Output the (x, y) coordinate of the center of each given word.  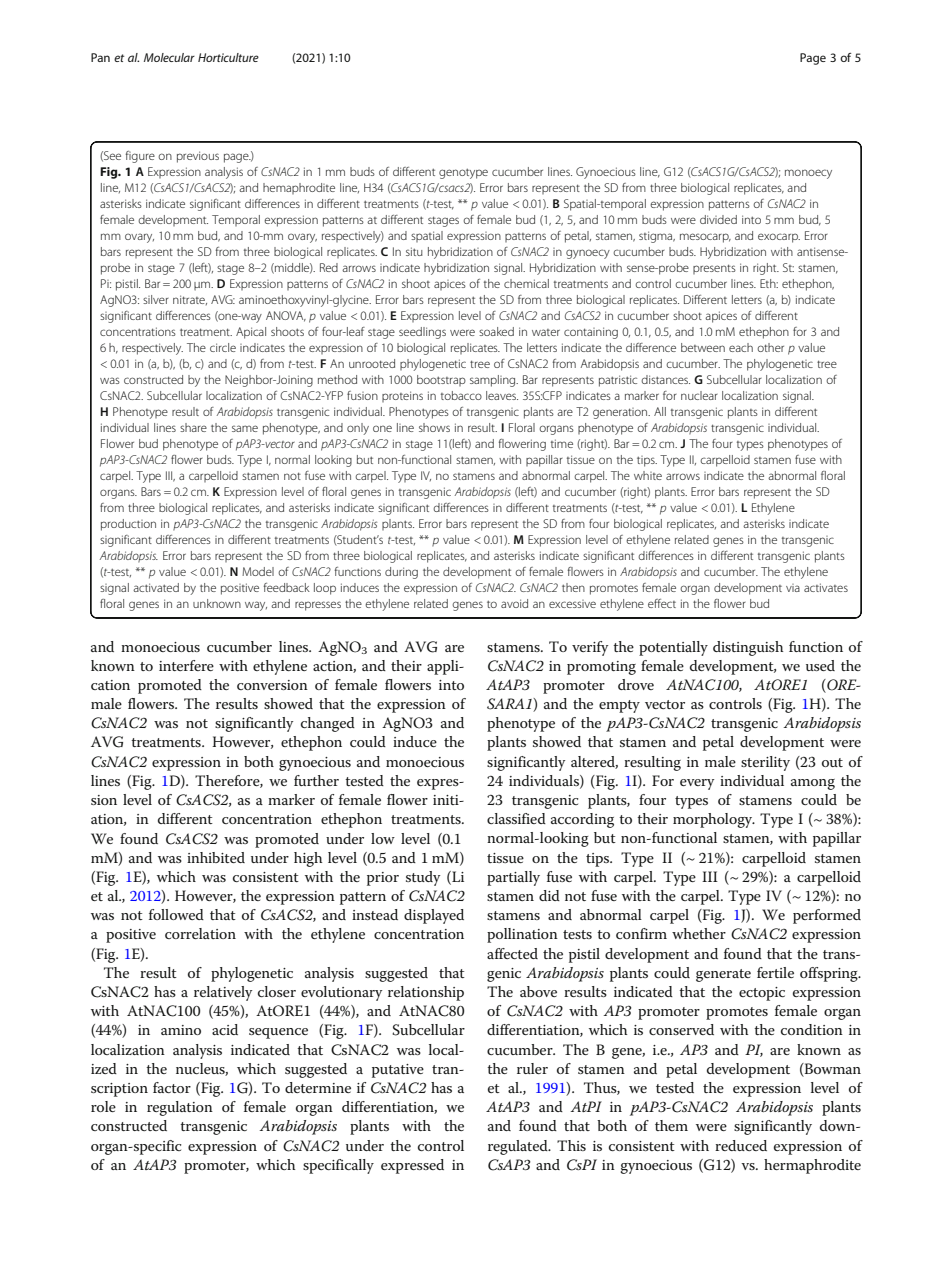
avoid (514, 603)
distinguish (748, 648)
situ (414, 251)
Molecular (169, 57)
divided (718, 219)
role (103, 1106)
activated (156, 587)
